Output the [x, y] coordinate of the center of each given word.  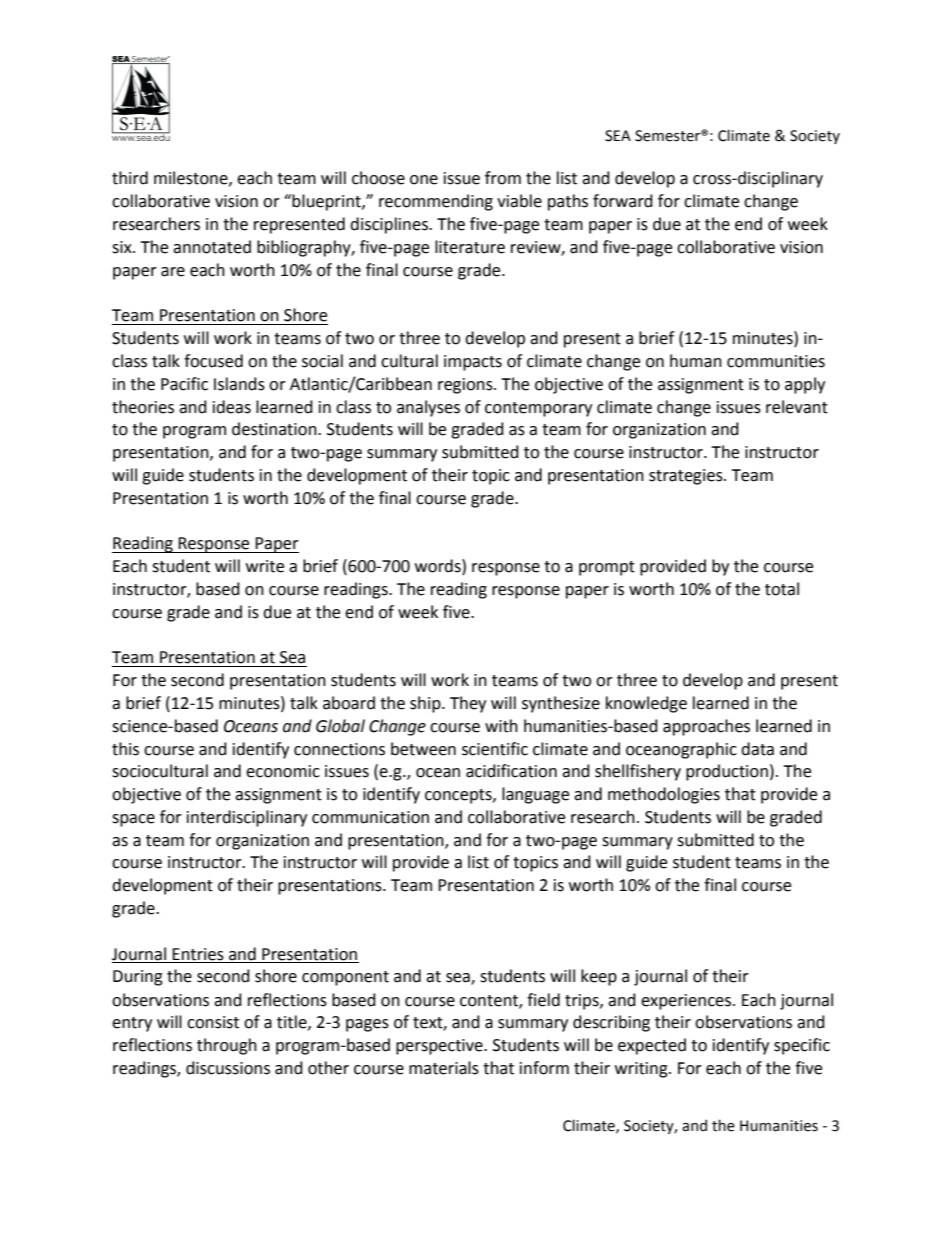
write [265, 566]
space [133, 820]
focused [213, 361]
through [227, 1046]
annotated [212, 247]
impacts [473, 363]
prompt [607, 568]
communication [370, 817]
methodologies [664, 795]
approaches [706, 727]
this [125, 749]
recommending [436, 202]
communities [776, 361]
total [782, 589]
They [468, 704]
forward [623, 201]
